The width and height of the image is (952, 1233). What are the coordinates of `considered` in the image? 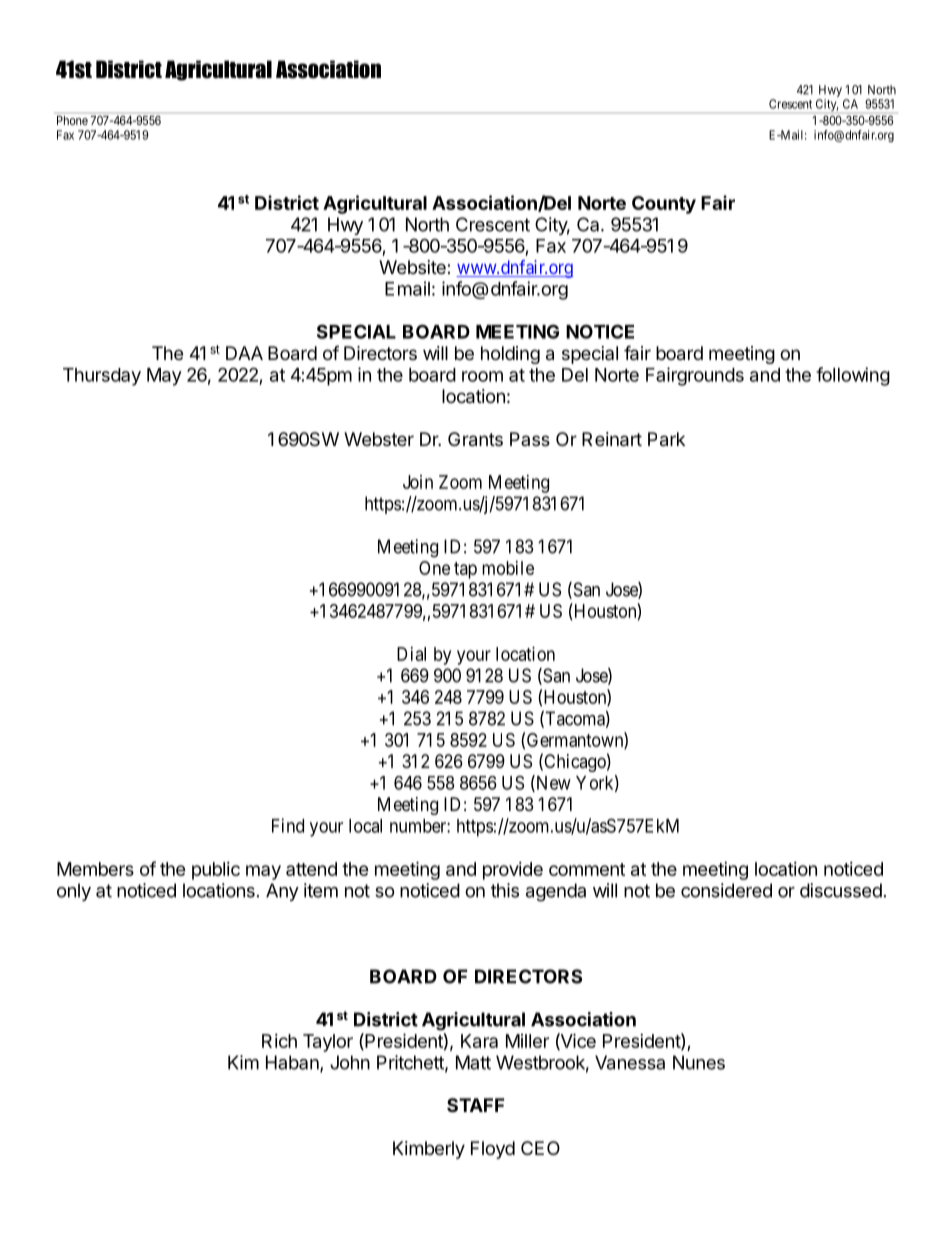 It's located at (726, 890).
